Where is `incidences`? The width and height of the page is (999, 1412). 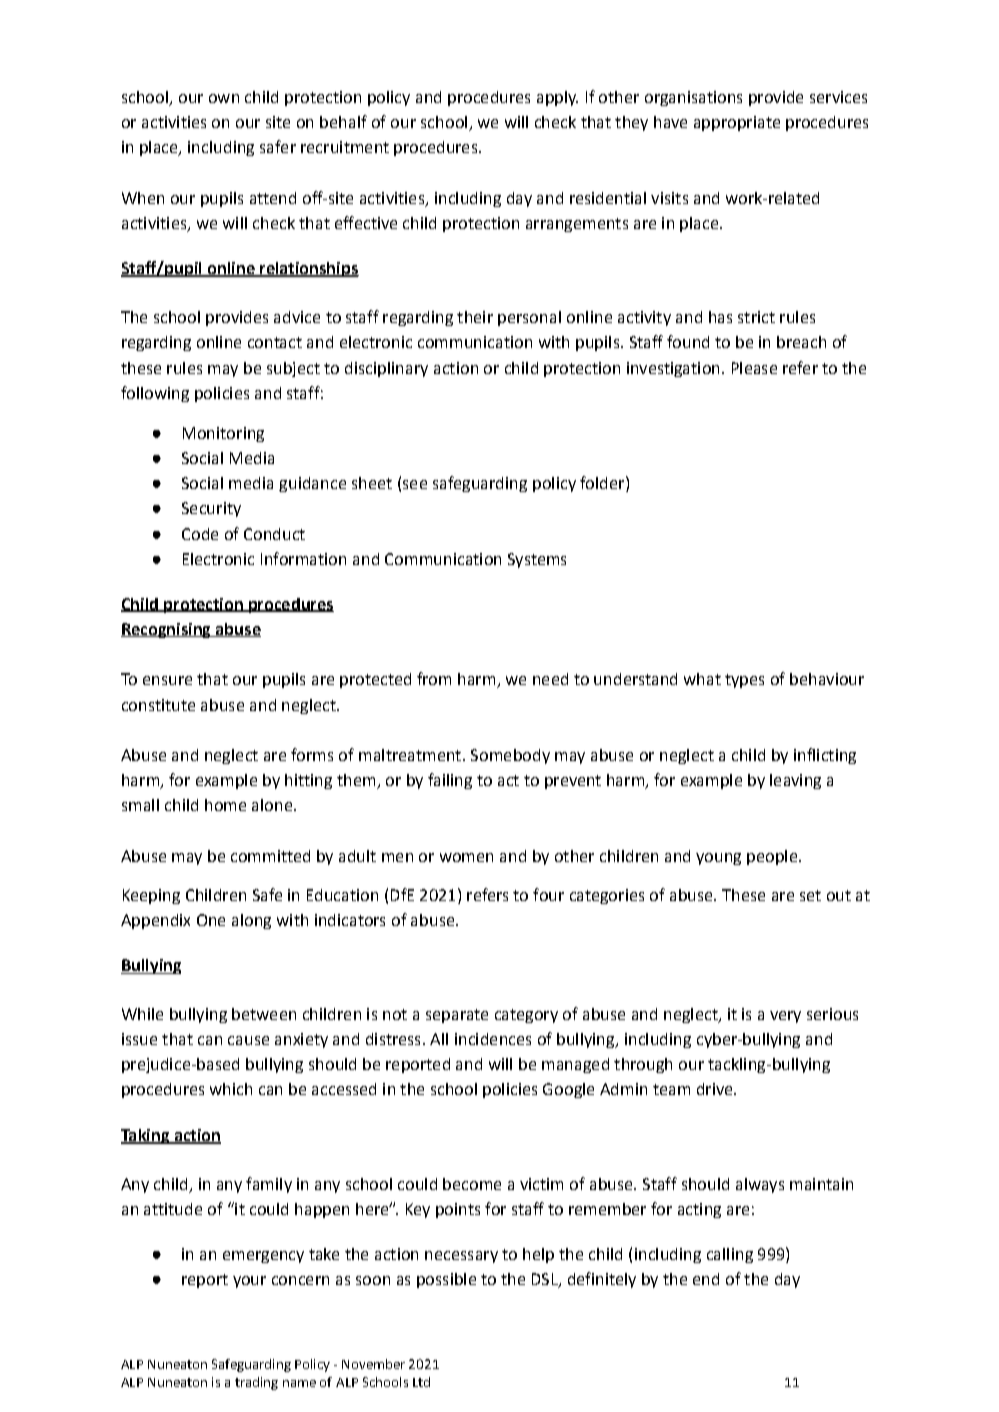 incidences is located at coordinates (493, 1039).
